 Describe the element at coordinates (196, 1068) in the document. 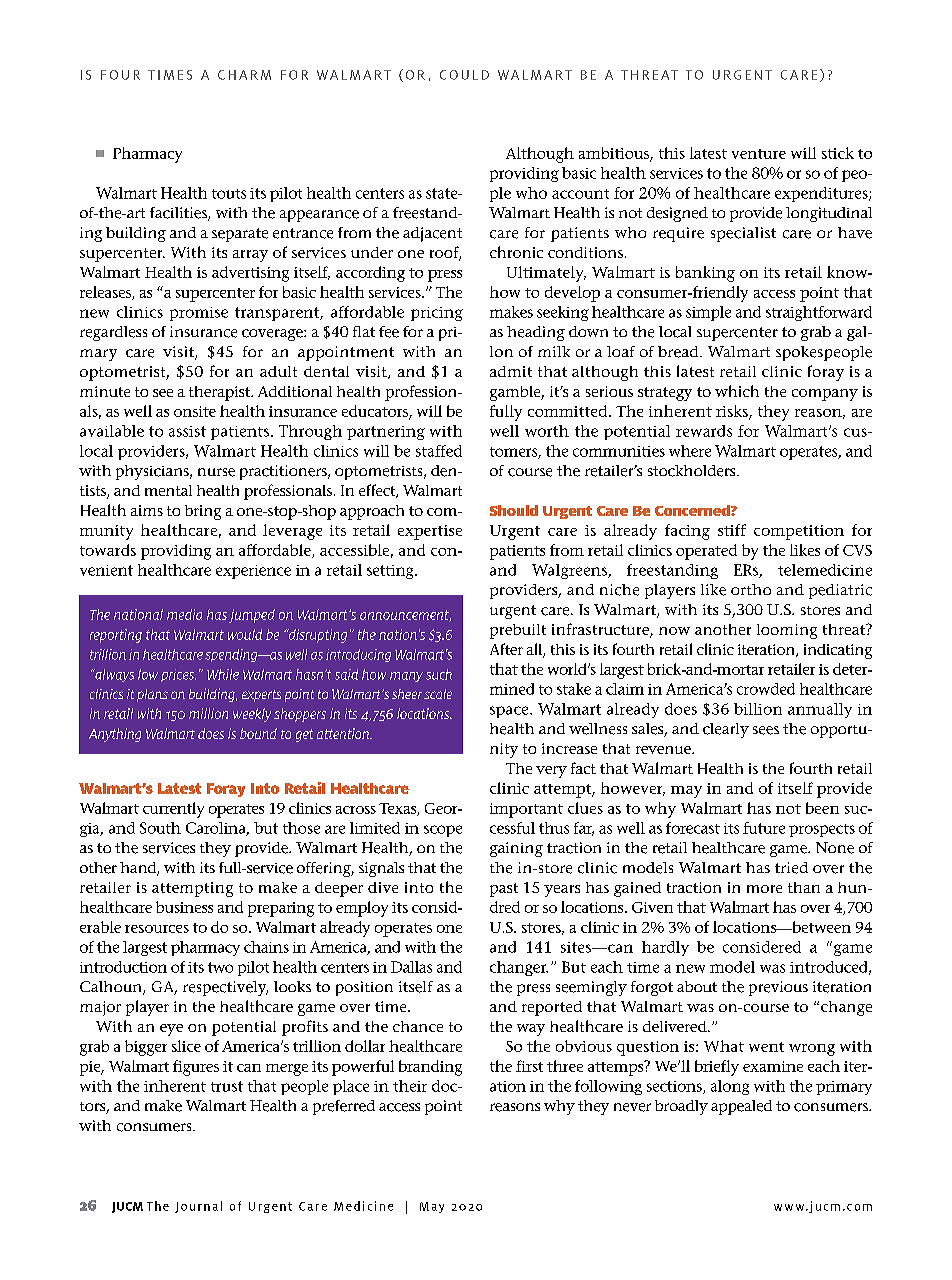

I see `figures` at that location.
